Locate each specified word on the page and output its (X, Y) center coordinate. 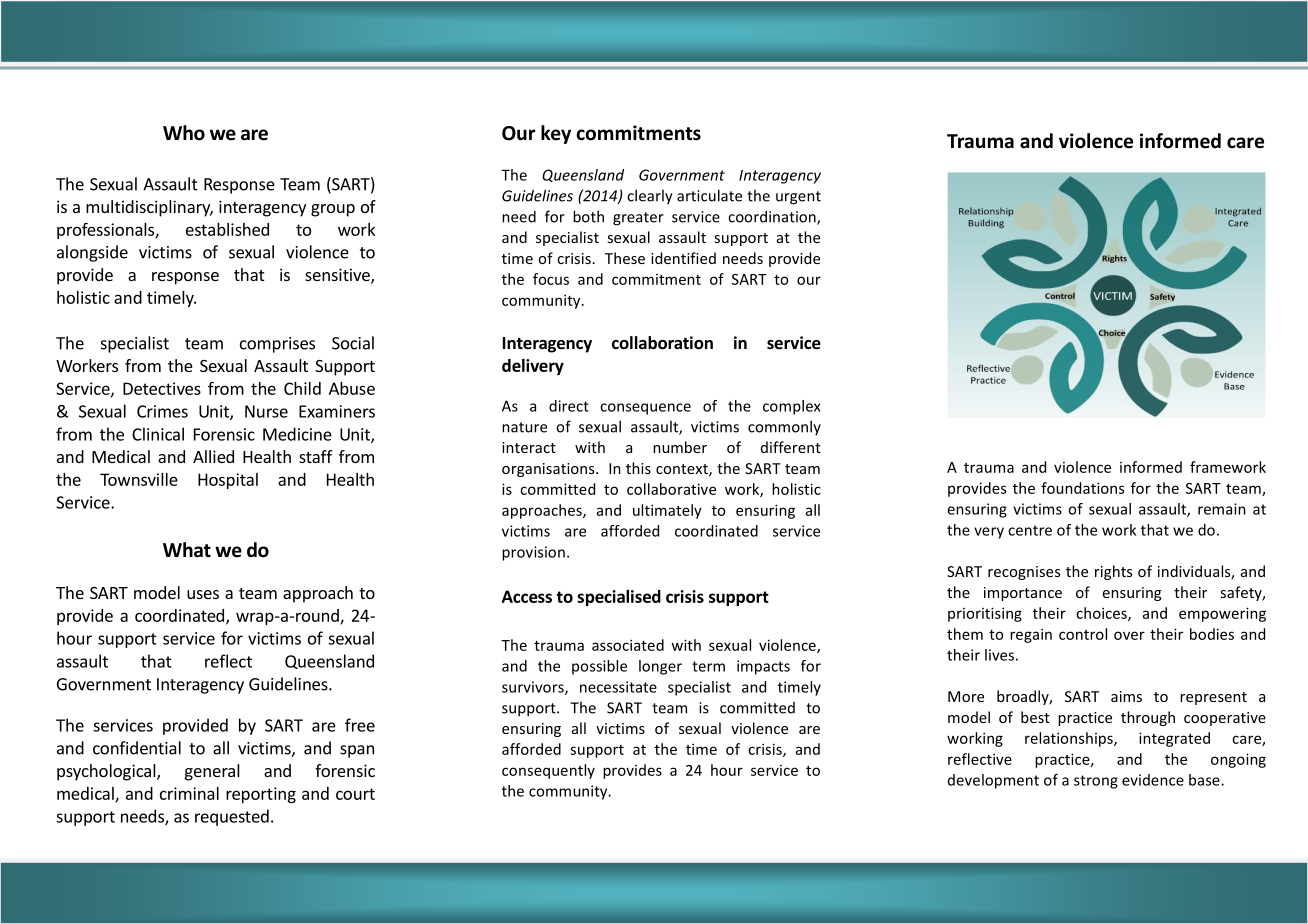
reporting (261, 795)
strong (1096, 782)
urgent (798, 198)
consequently (548, 771)
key (556, 134)
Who (184, 133)
